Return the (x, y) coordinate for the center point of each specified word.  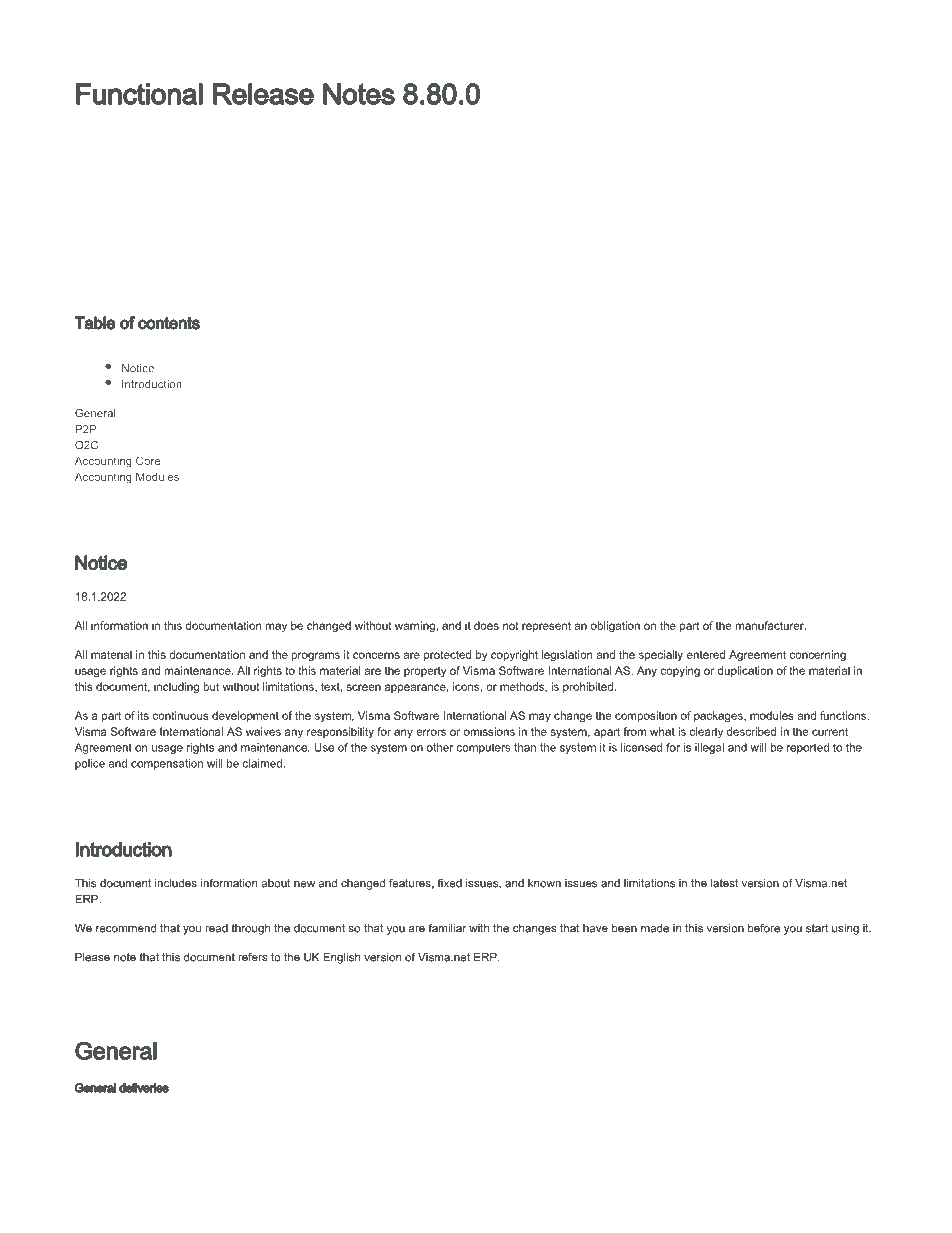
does (486, 625)
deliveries (144, 1088)
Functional (139, 94)
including (176, 687)
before (764, 928)
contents (169, 323)
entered (706, 654)
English (342, 958)
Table (95, 323)
